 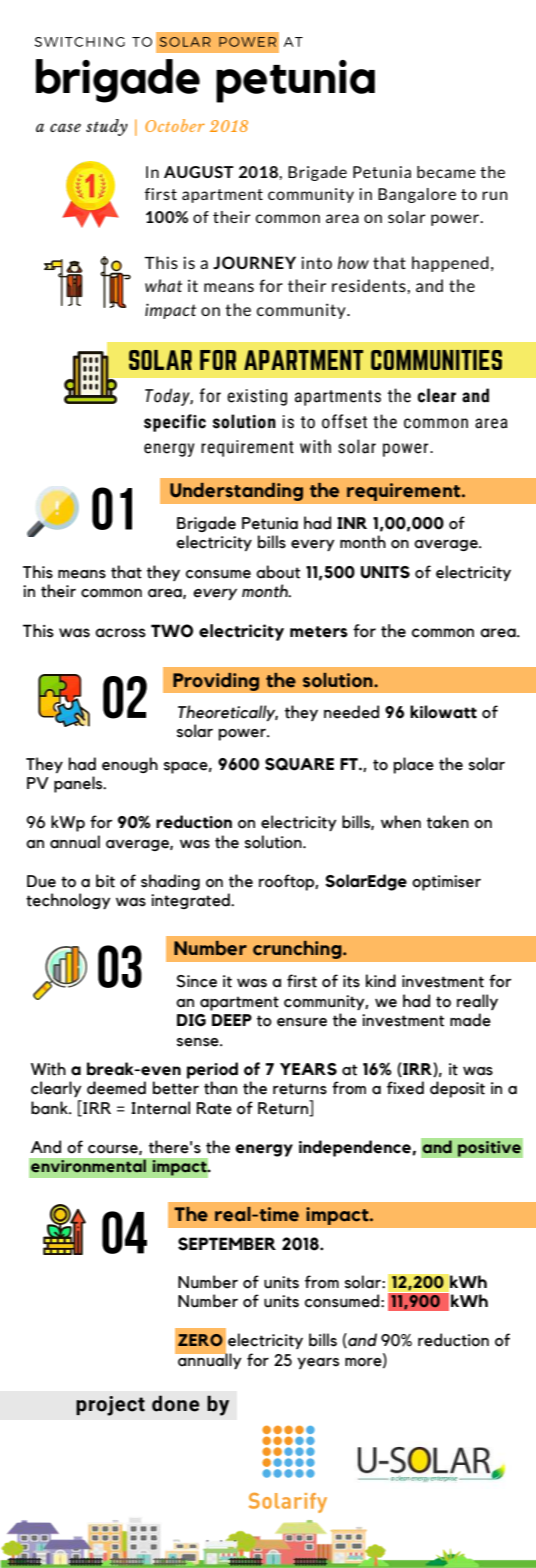 I want to click on about, so click(x=278, y=572).
